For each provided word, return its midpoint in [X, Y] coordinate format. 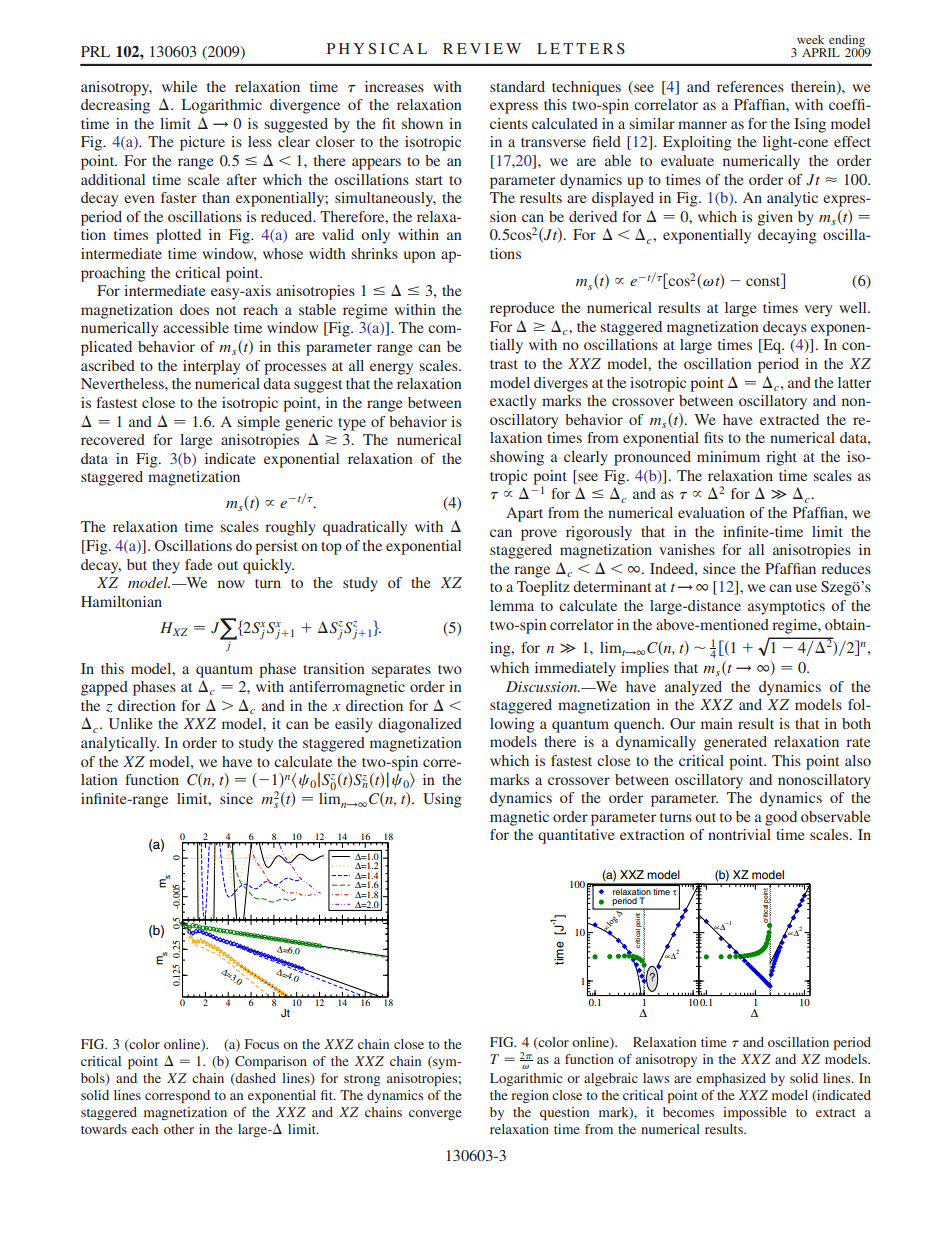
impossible [755, 1114]
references [750, 86]
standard [517, 86]
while [179, 86]
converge [435, 1115]
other [179, 1129]
